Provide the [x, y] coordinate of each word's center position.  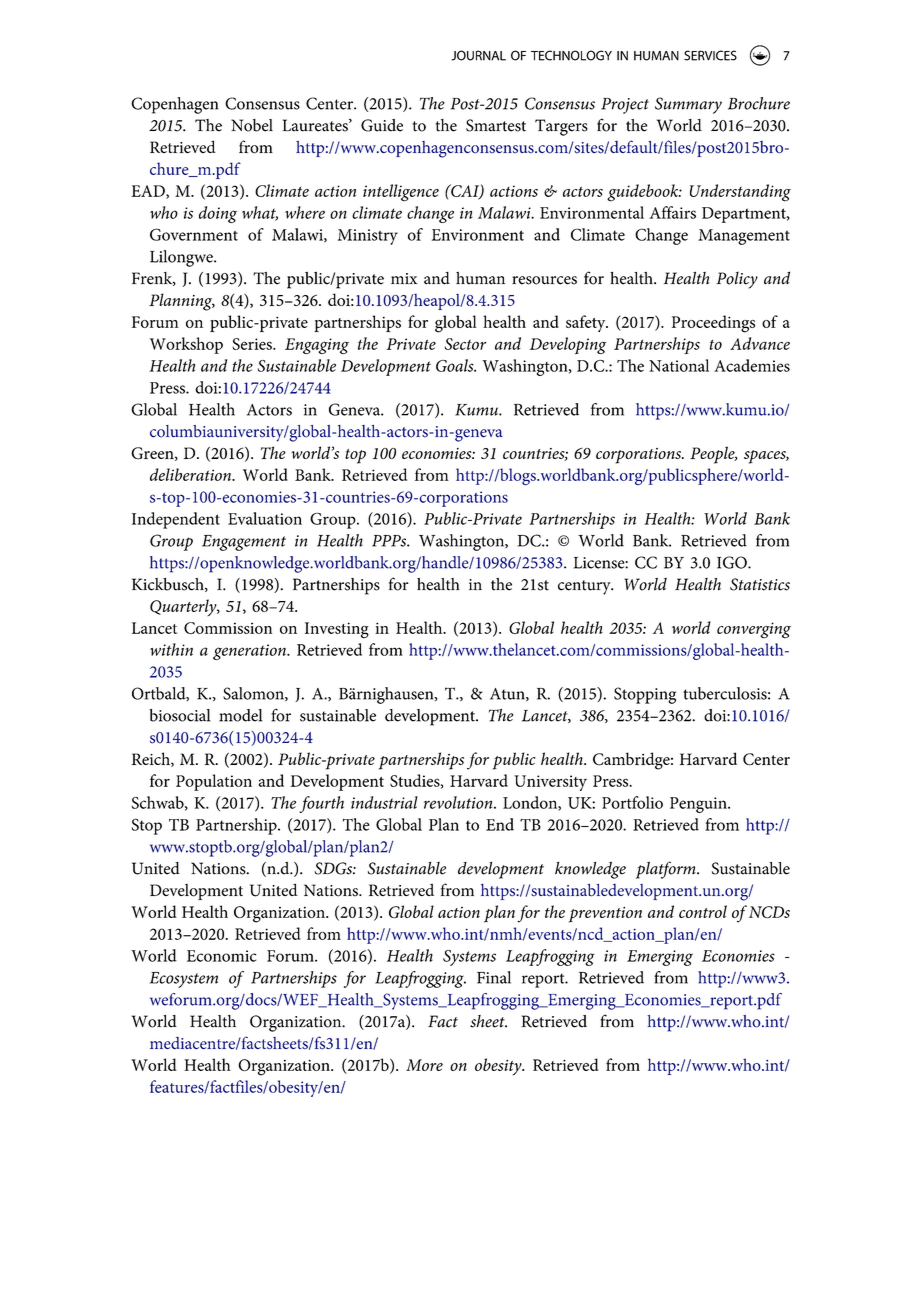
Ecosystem [184, 980]
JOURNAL [478, 55]
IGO [733, 562]
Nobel [252, 125]
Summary [688, 105]
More [424, 1065]
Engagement [244, 543]
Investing [337, 630]
